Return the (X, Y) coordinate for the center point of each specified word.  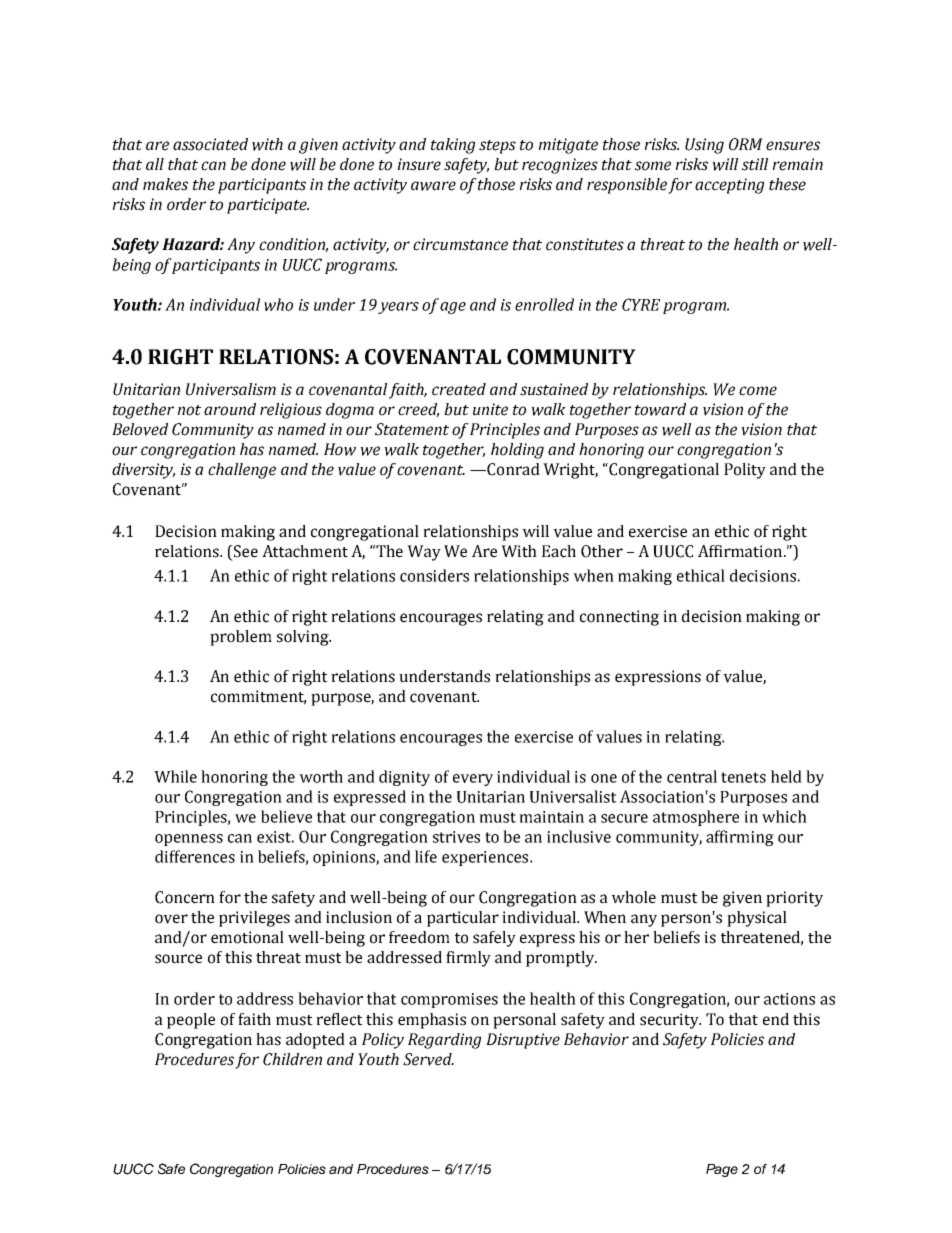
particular (463, 919)
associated (210, 144)
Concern (185, 897)
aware (433, 186)
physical (757, 919)
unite (490, 409)
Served (428, 1059)
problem (241, 638)
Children (292, 1059)
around (230, 409)
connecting (619, 618)
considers (434, 575)
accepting (729, 186)
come (758, 391)
